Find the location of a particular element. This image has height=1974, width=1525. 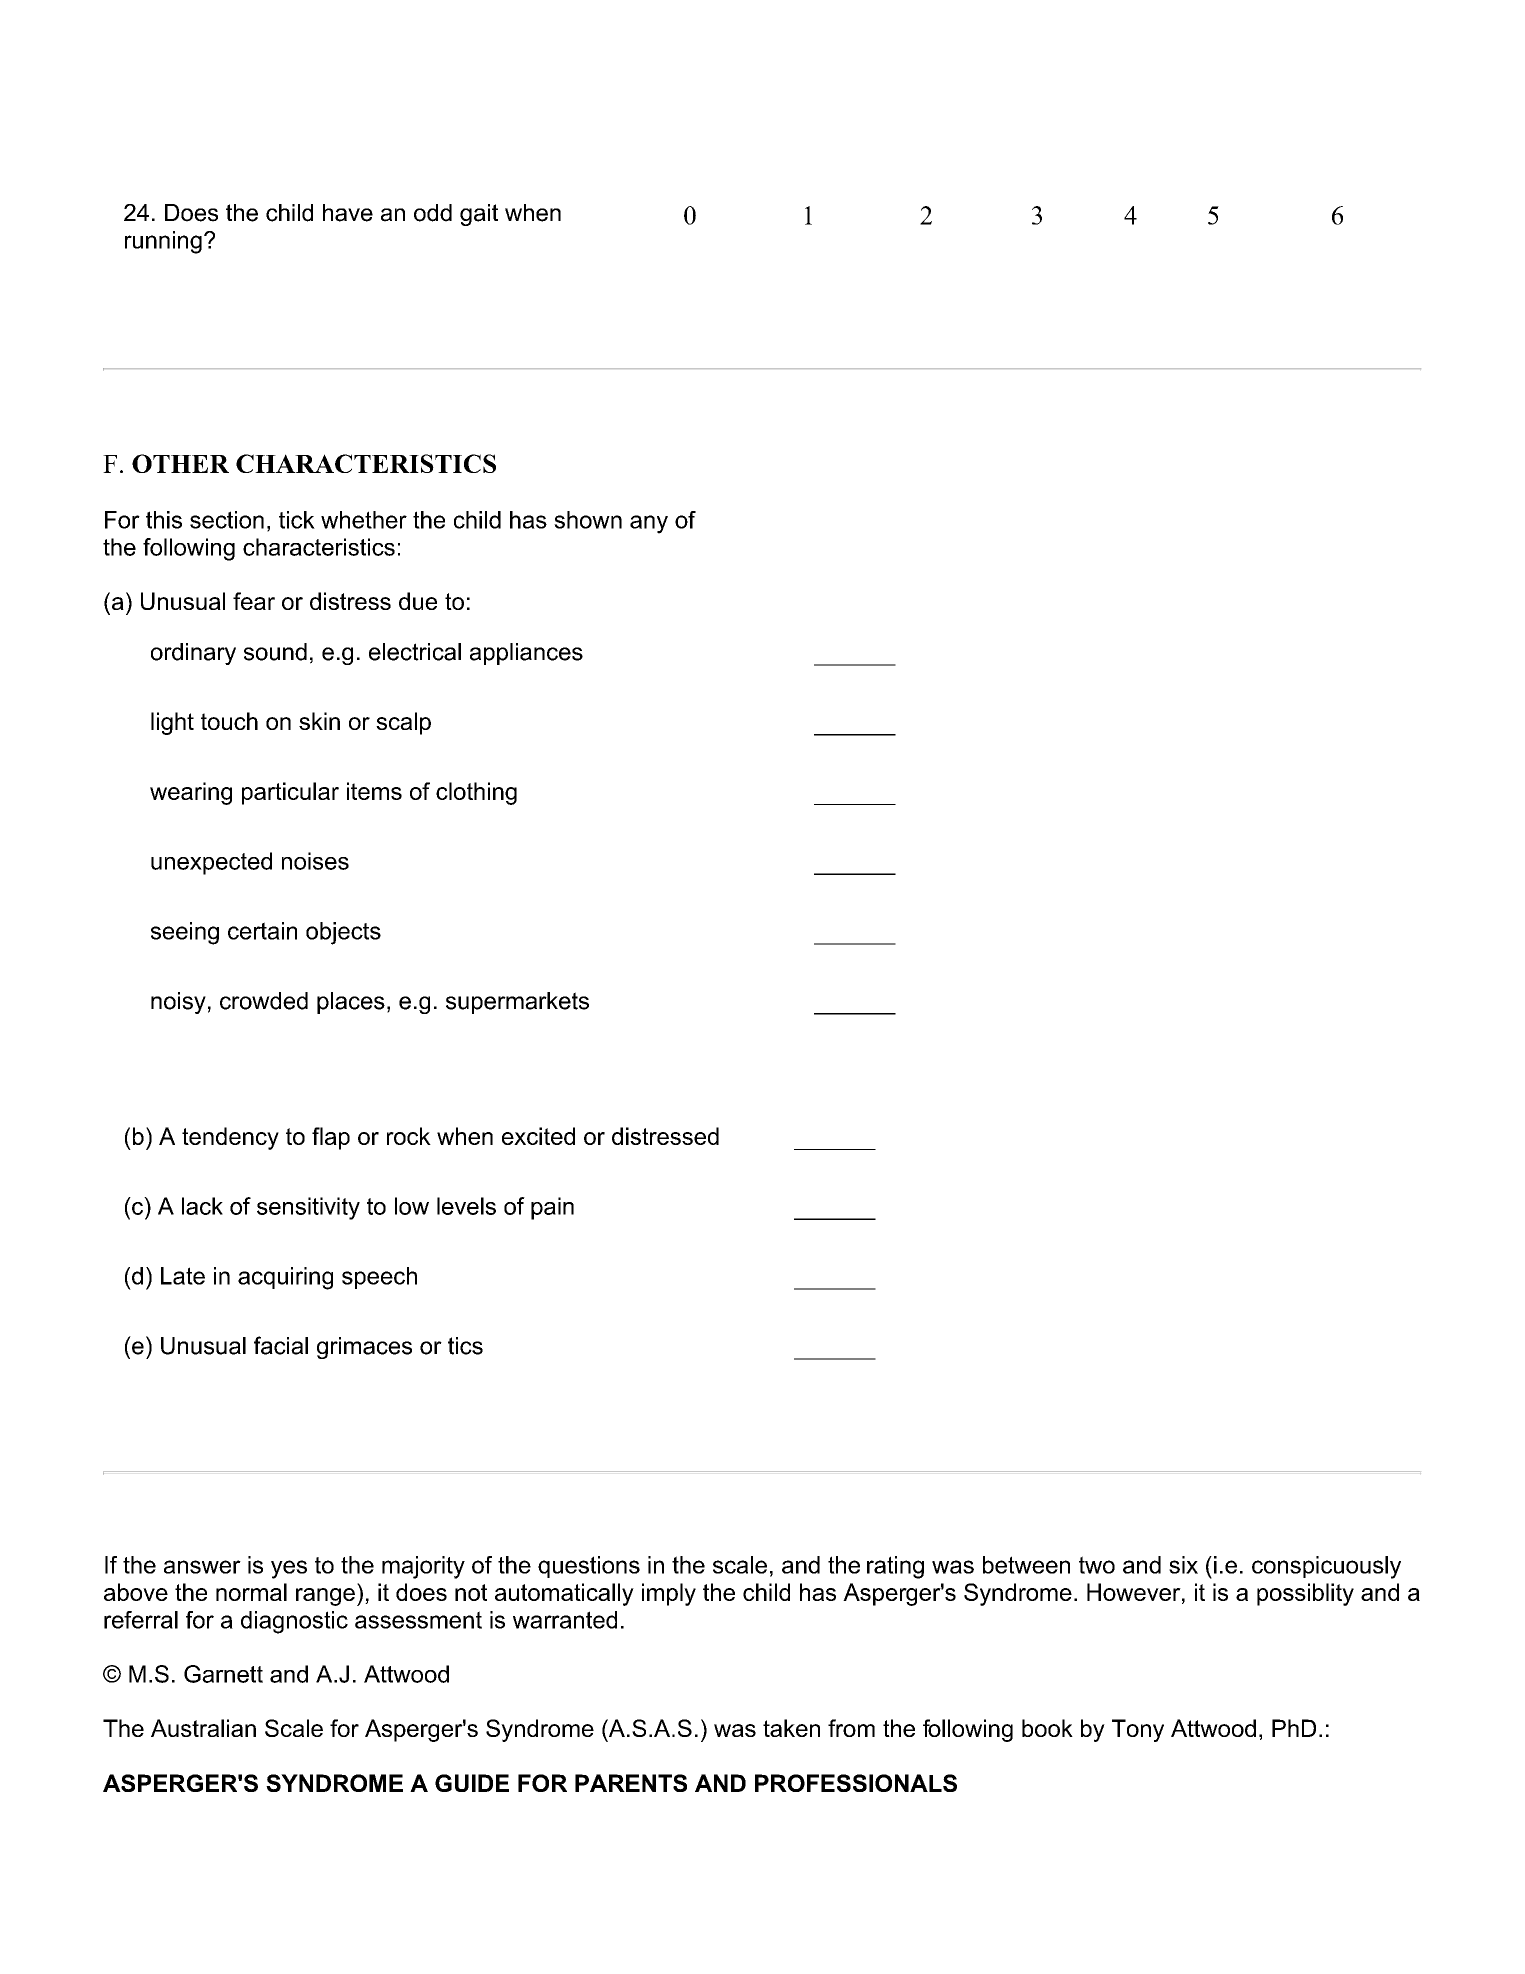

clothing is located at coordinates (476, 793).
